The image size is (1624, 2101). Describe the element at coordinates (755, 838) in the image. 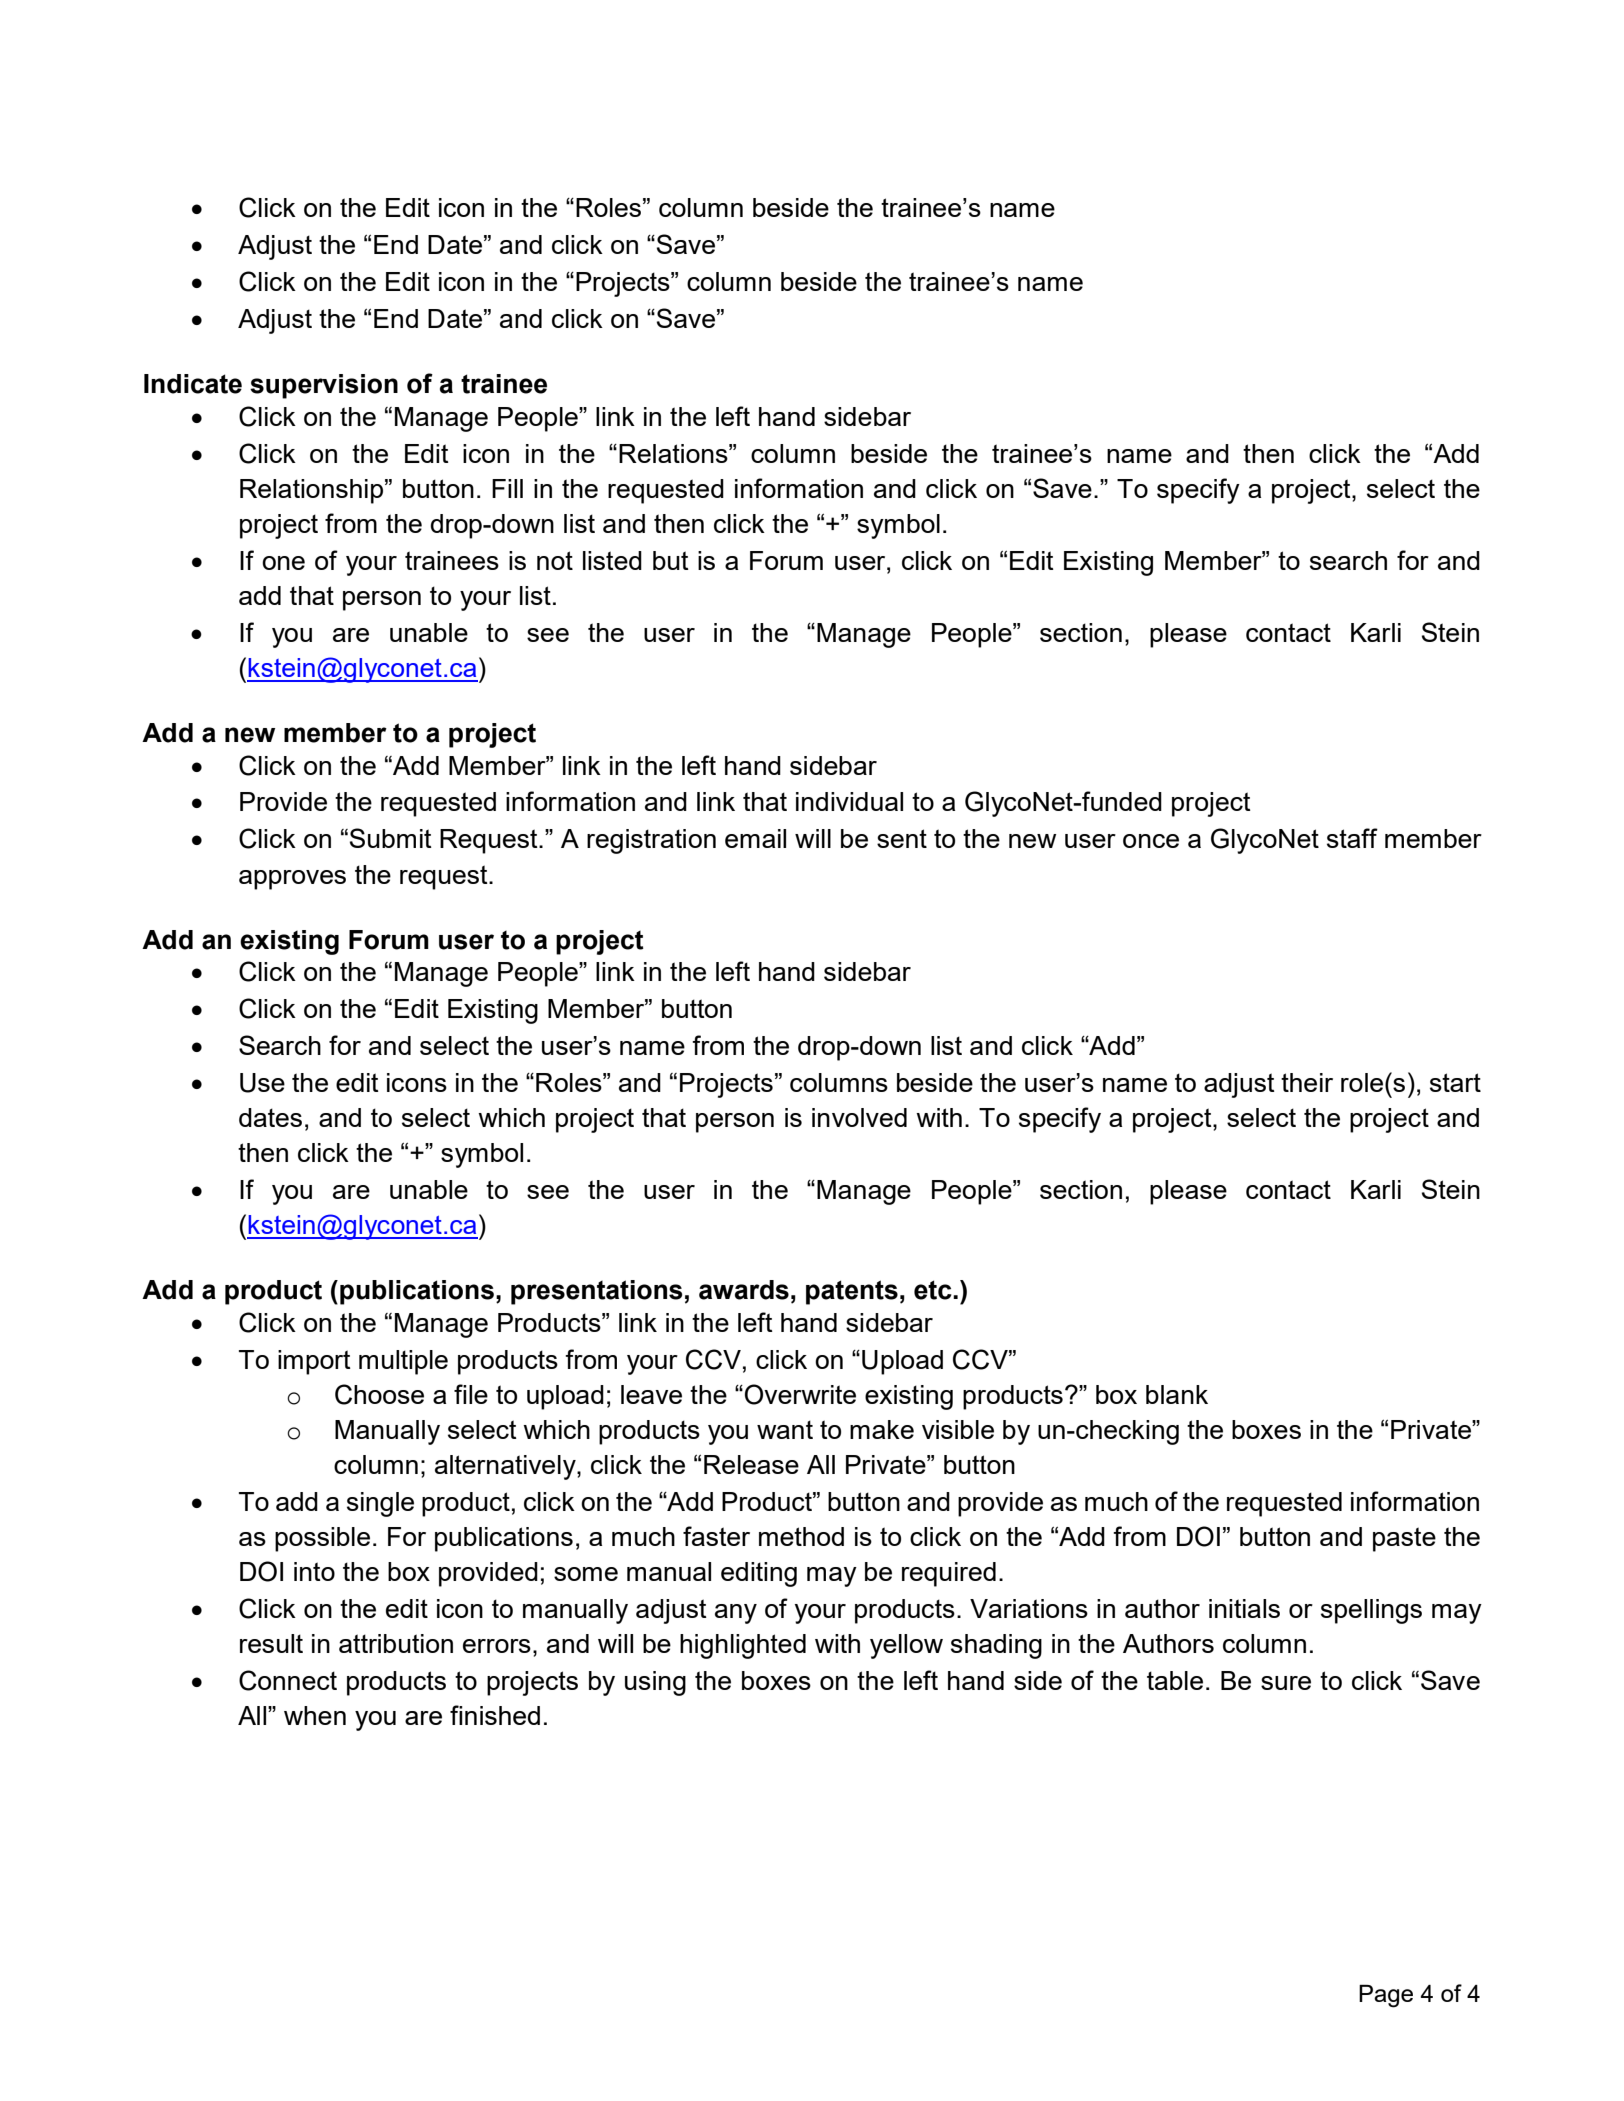

I see `email` at that location.
